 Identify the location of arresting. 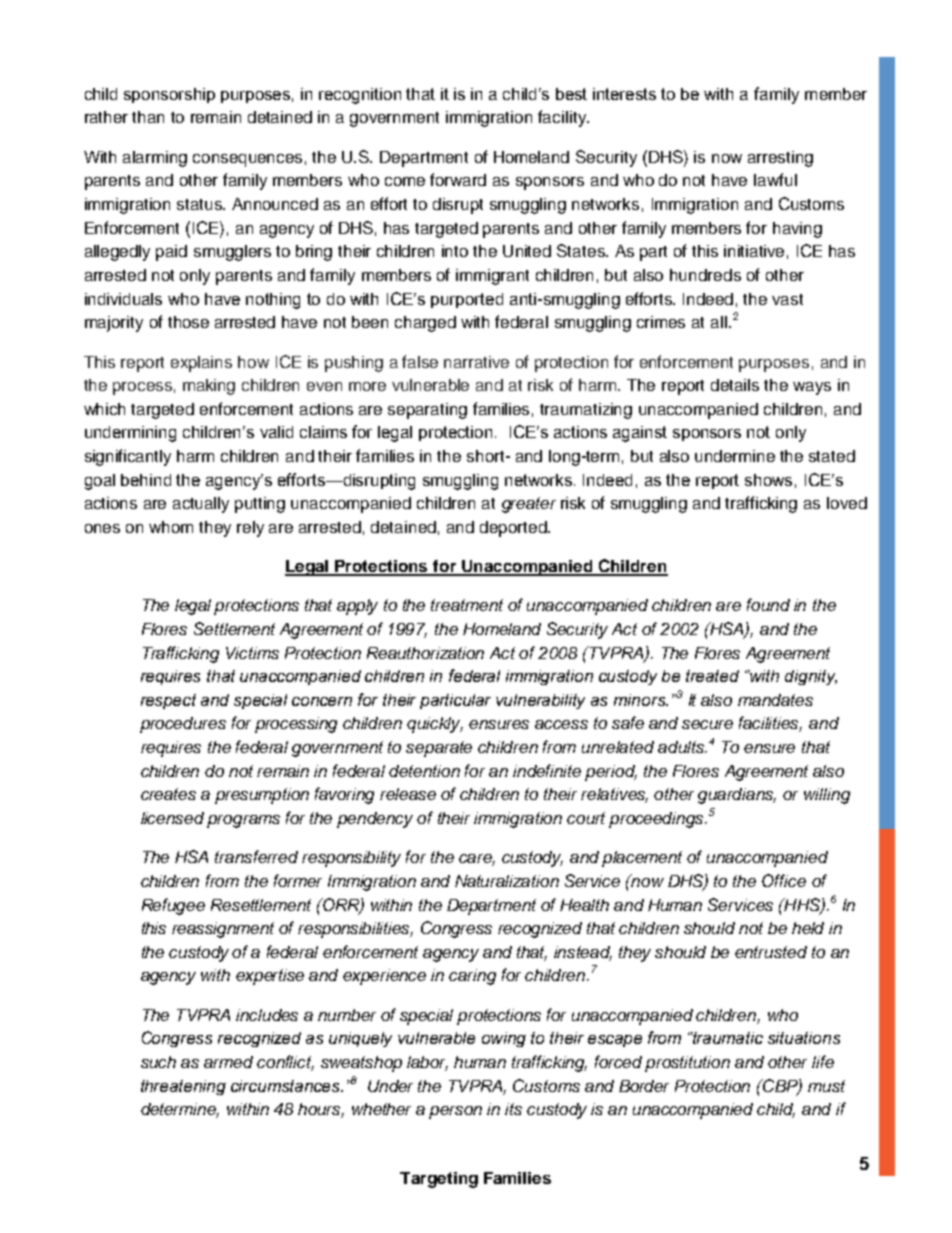
(780, 159).
